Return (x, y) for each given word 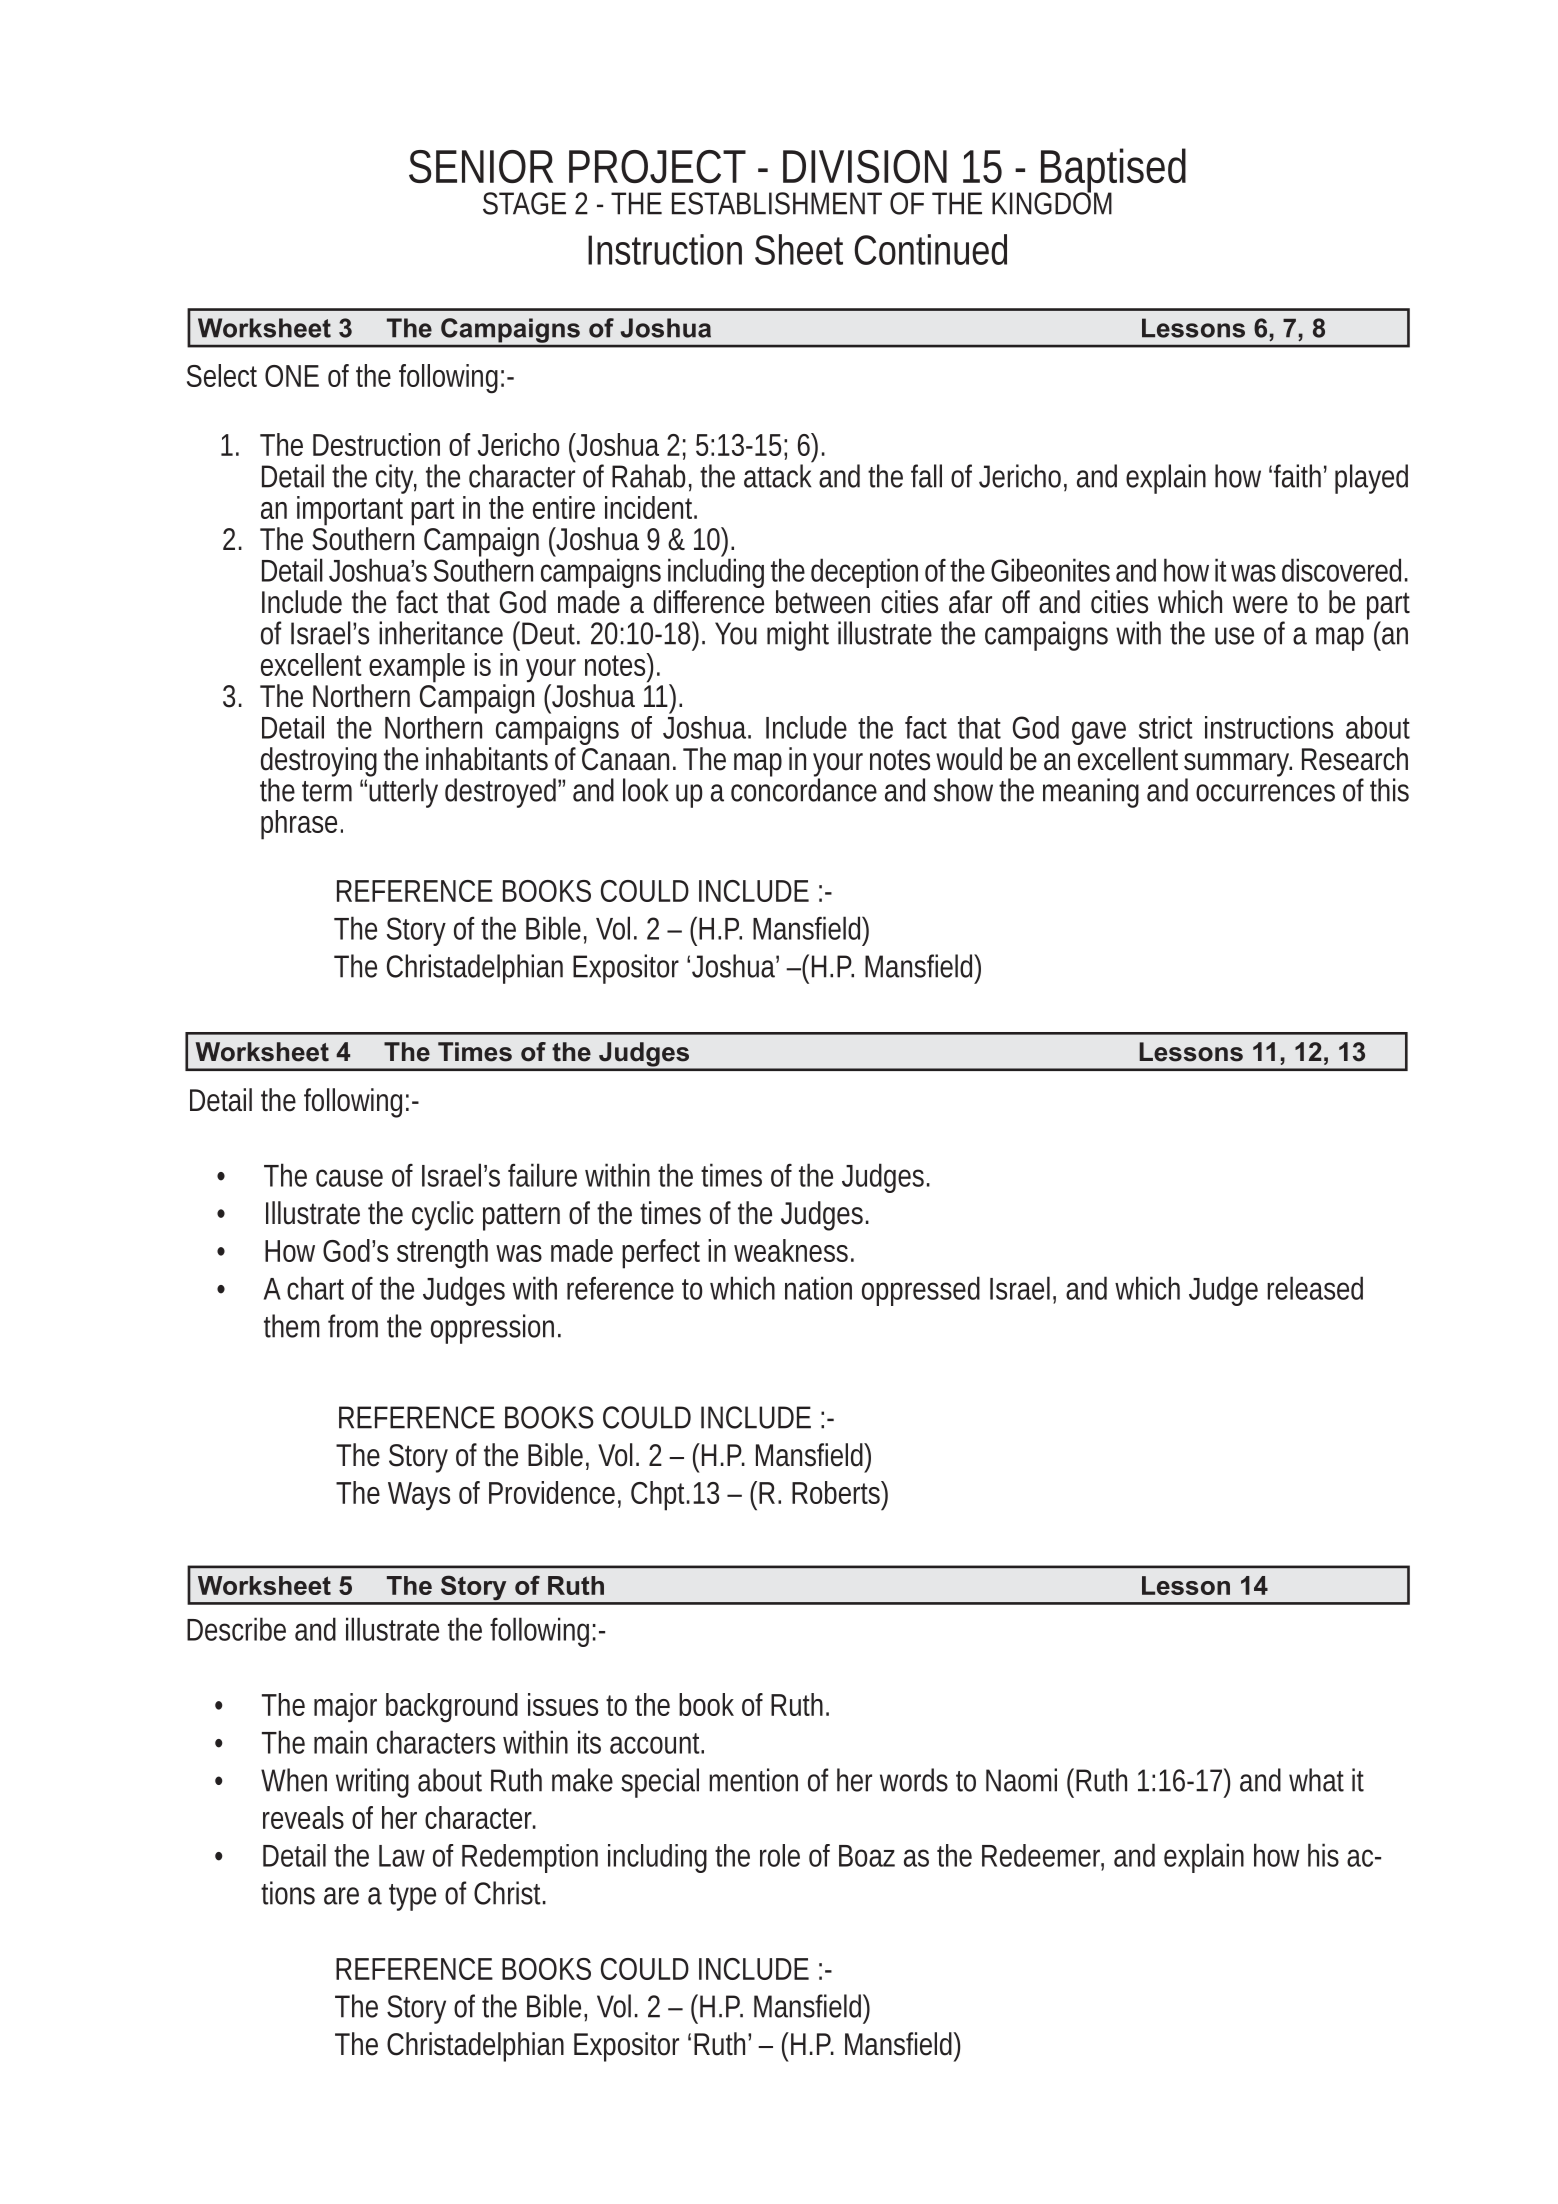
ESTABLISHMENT (777, 203)
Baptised (1112, 172)
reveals (303, 1817)
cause (349, 1178)
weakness (794, 1250)
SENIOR (481, 166)
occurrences (1265, 793)
